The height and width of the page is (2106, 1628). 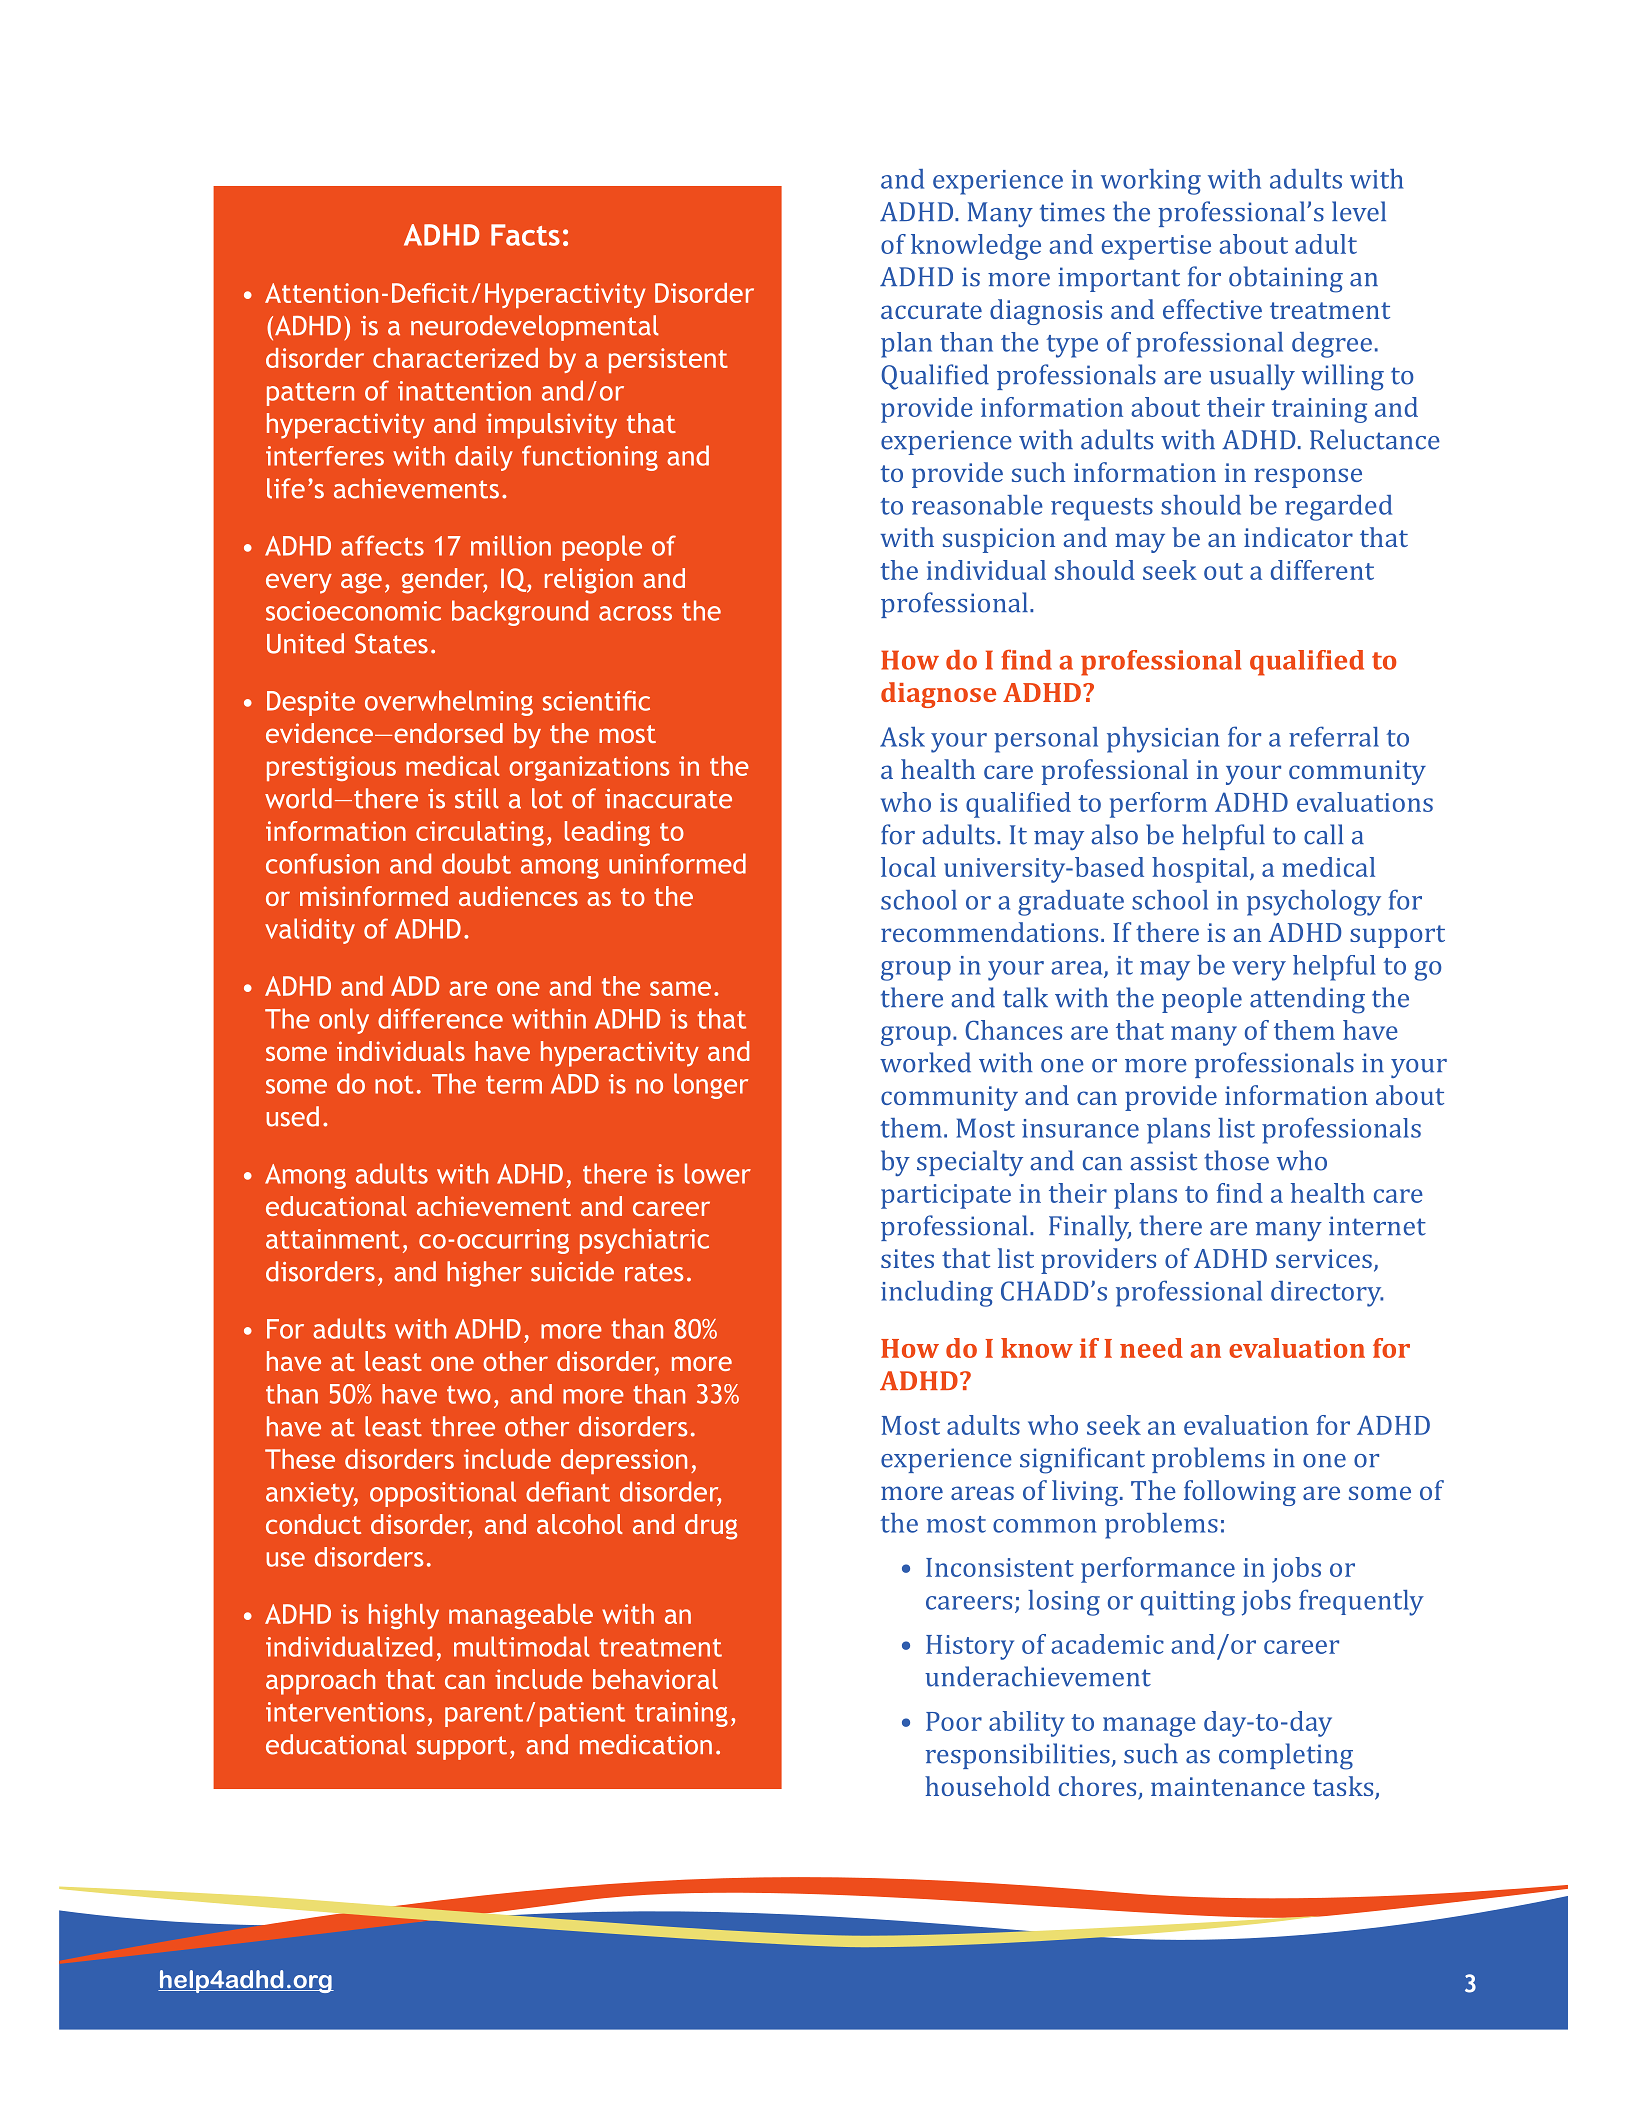 I want to click on worked, so click(x=925, y=1062).
